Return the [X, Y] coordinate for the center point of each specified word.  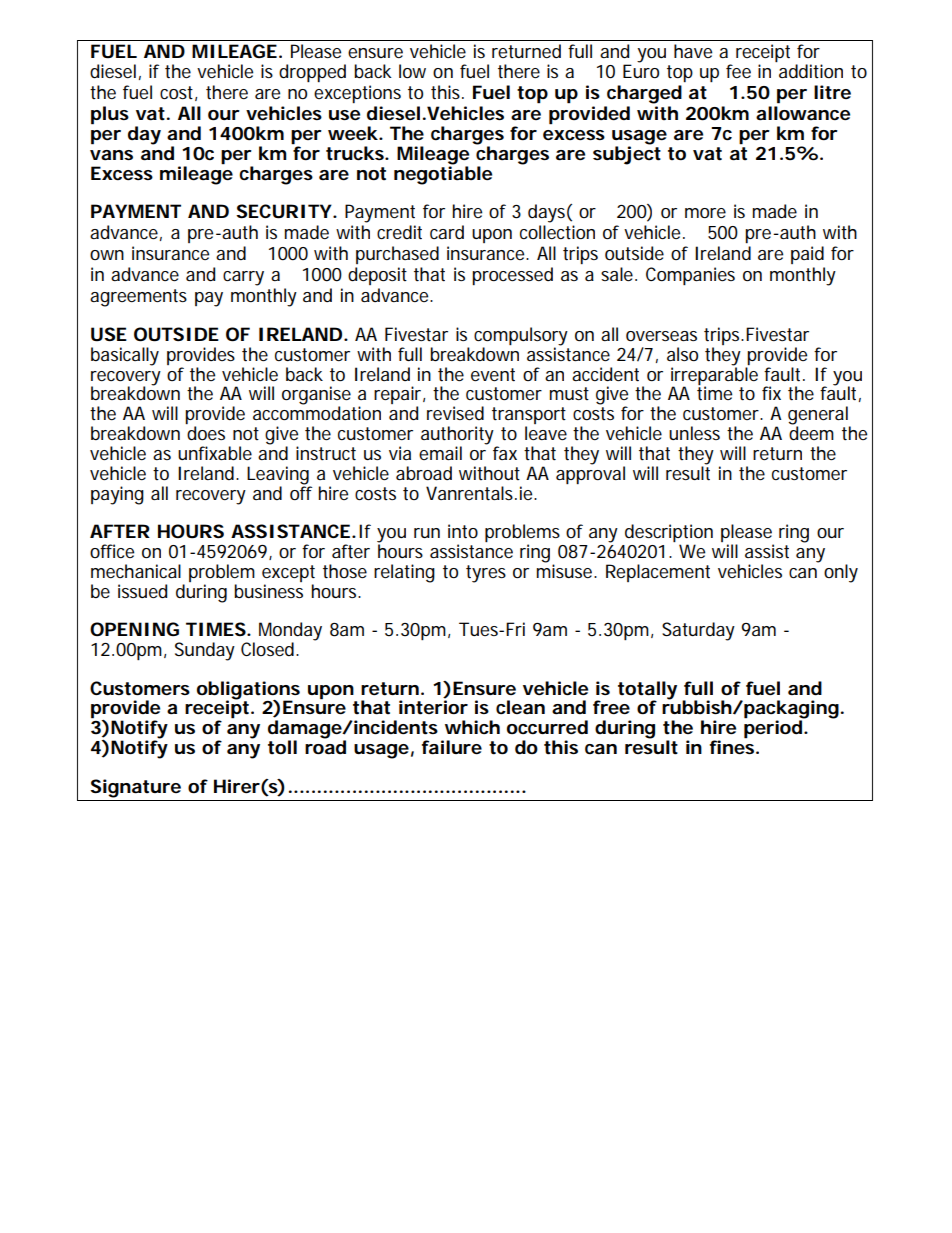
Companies [690, 276]
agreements [138, 298]
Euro [641, 71]
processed [512, 276]
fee [738, 71]
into [463, 531]
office [112, 551]
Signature [135, 788]
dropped [312, 73]
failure [452, 747]
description [669, 534]
